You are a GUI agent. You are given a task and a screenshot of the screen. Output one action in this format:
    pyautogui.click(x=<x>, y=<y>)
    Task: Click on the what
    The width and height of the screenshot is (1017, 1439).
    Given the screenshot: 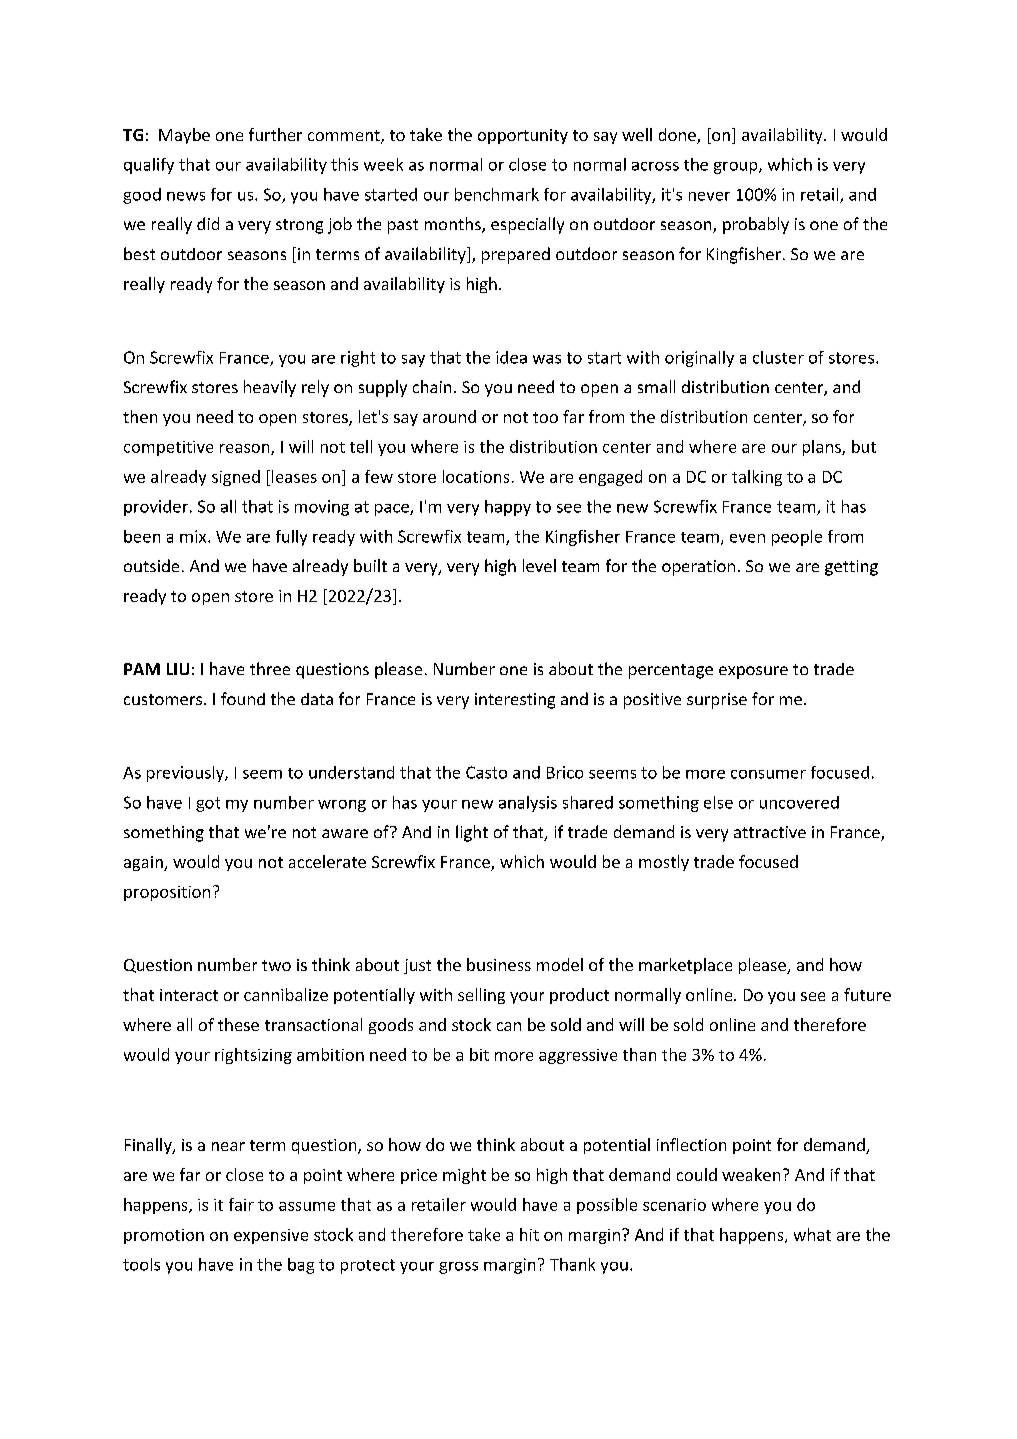 What is the action you would take?
    pyautogui.click(x=812, y=1234)
